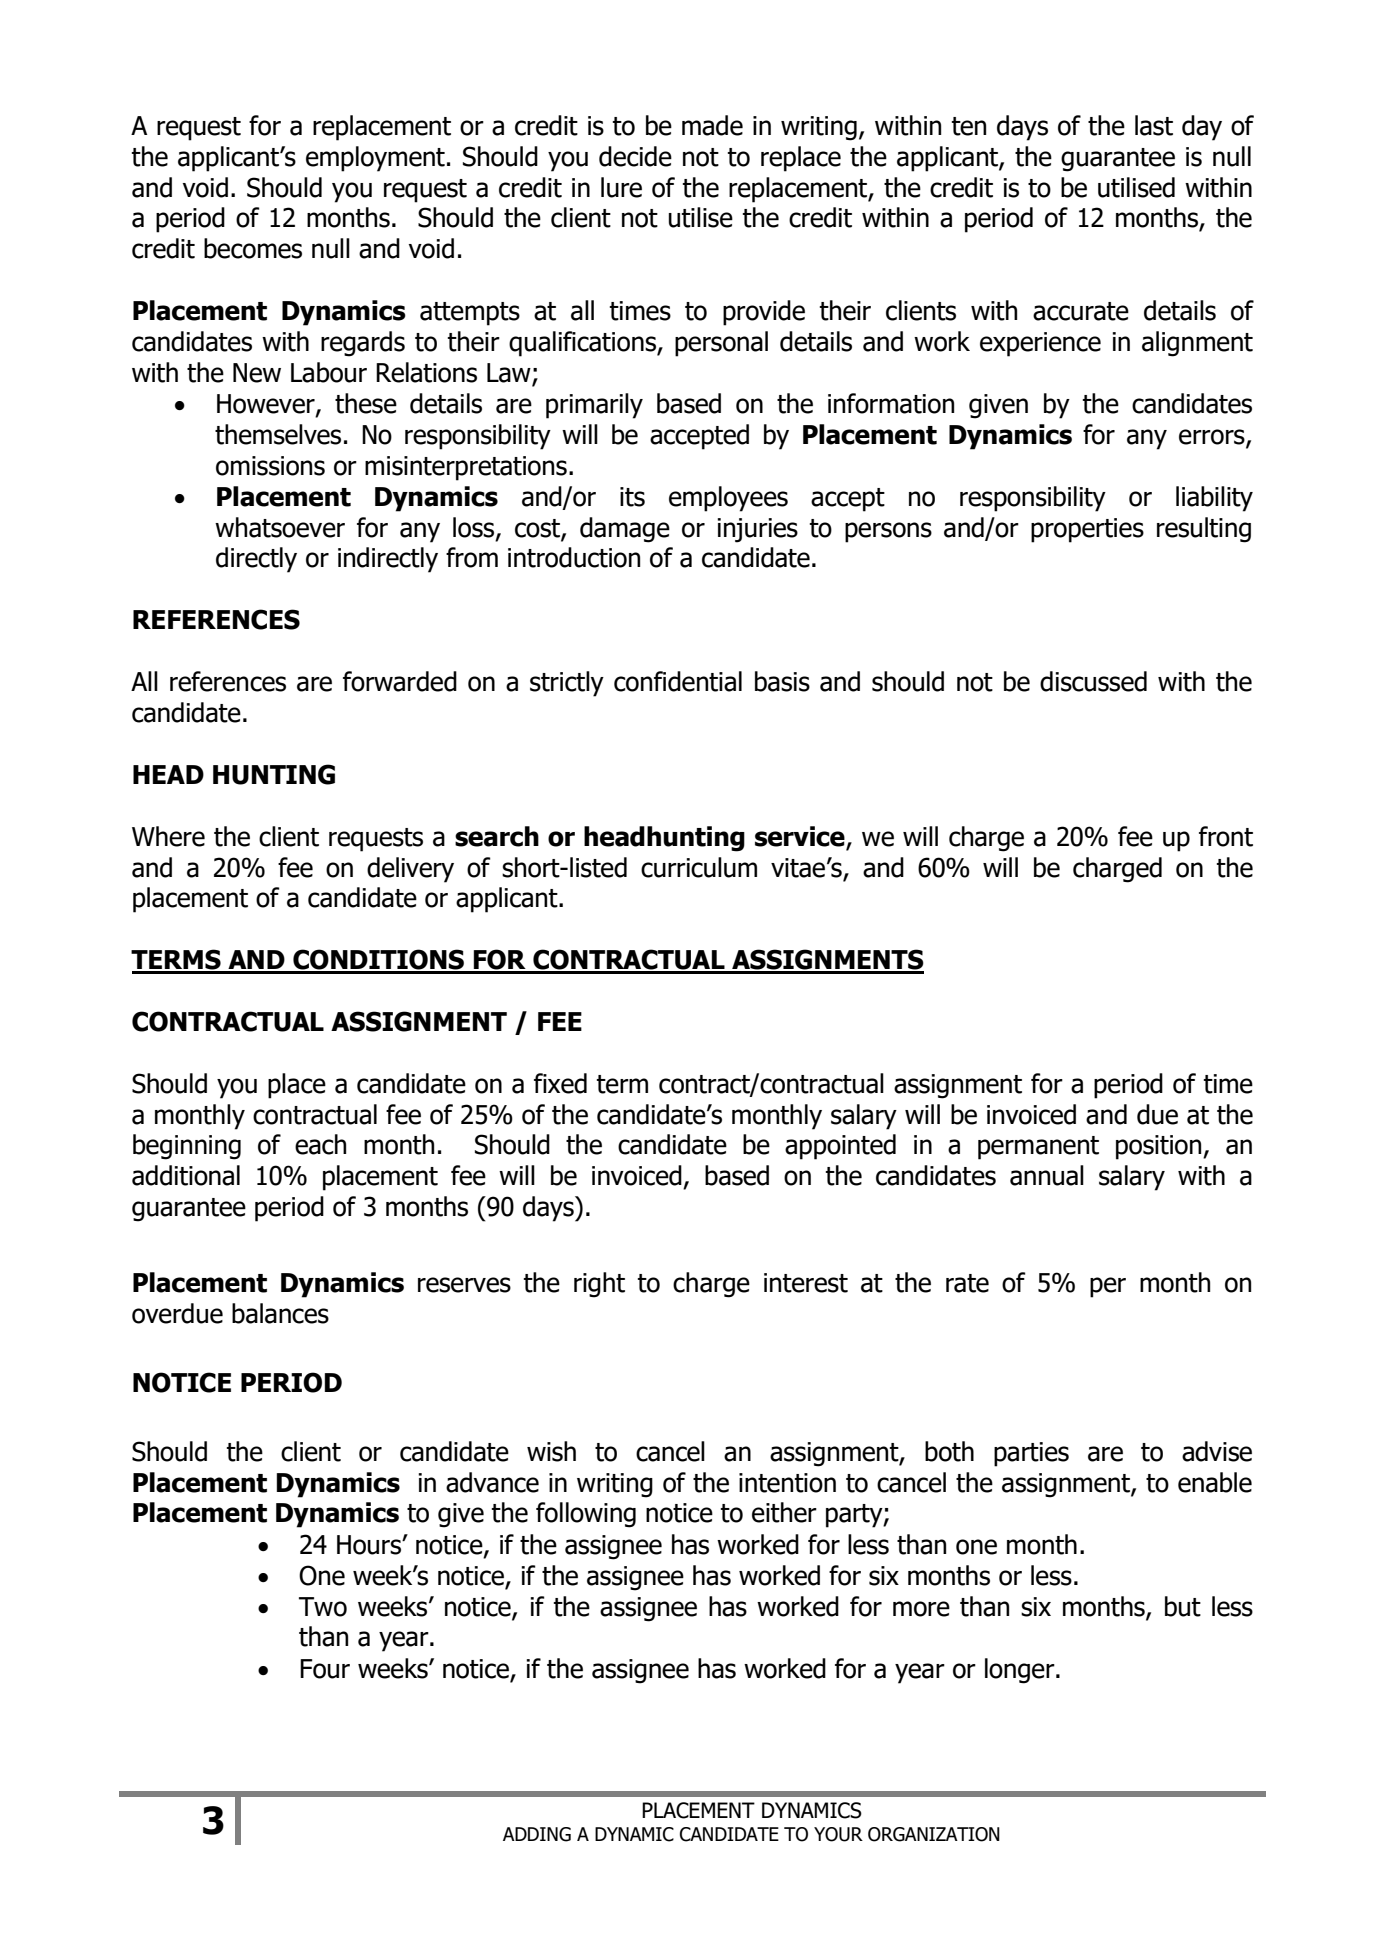 This document has width=1385, height=1959. Describe the element at coordinates (325, 1669) in the document. I see `Four` at that location.
